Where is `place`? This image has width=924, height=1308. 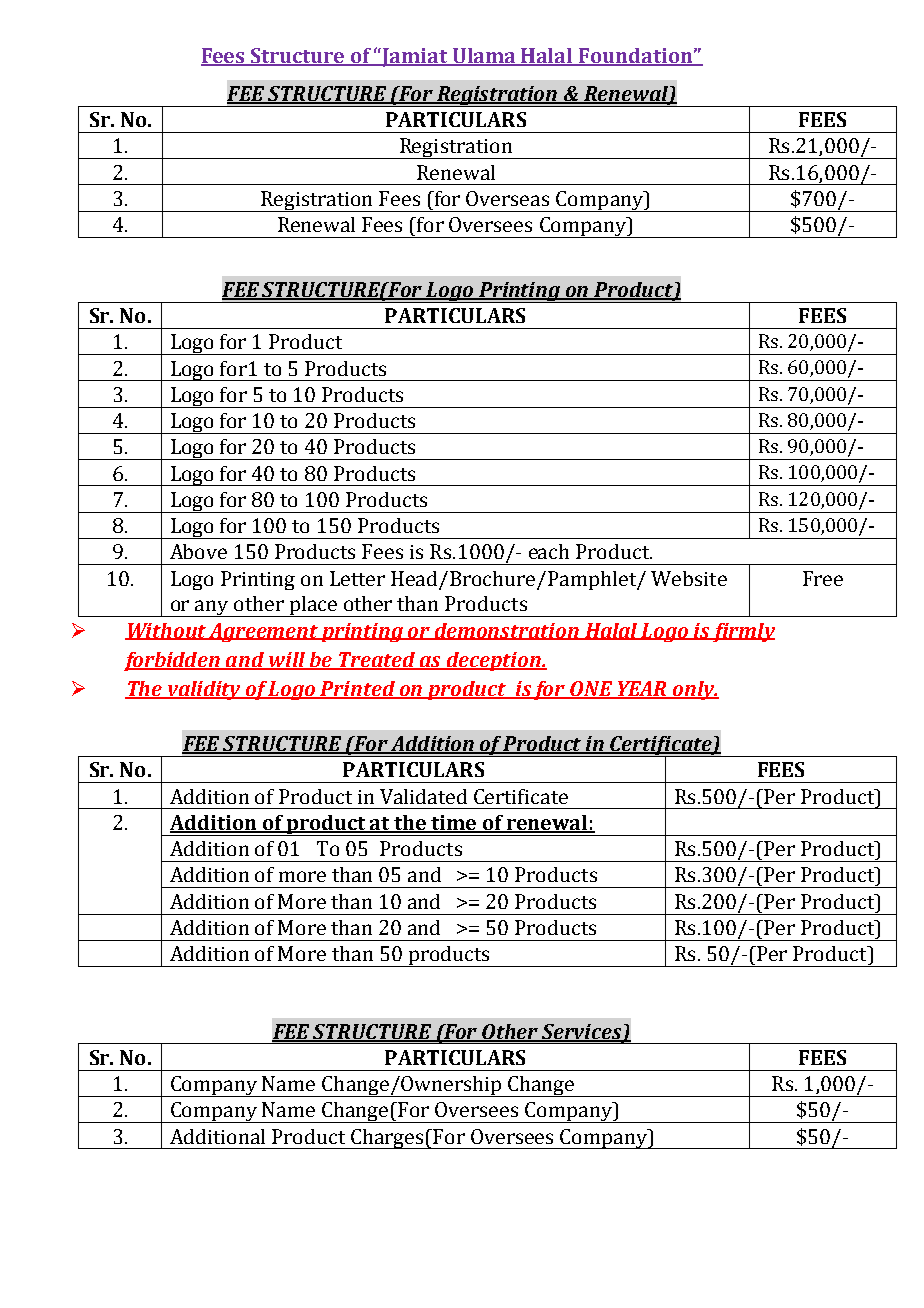 place is located at coordinates (313, 606).
